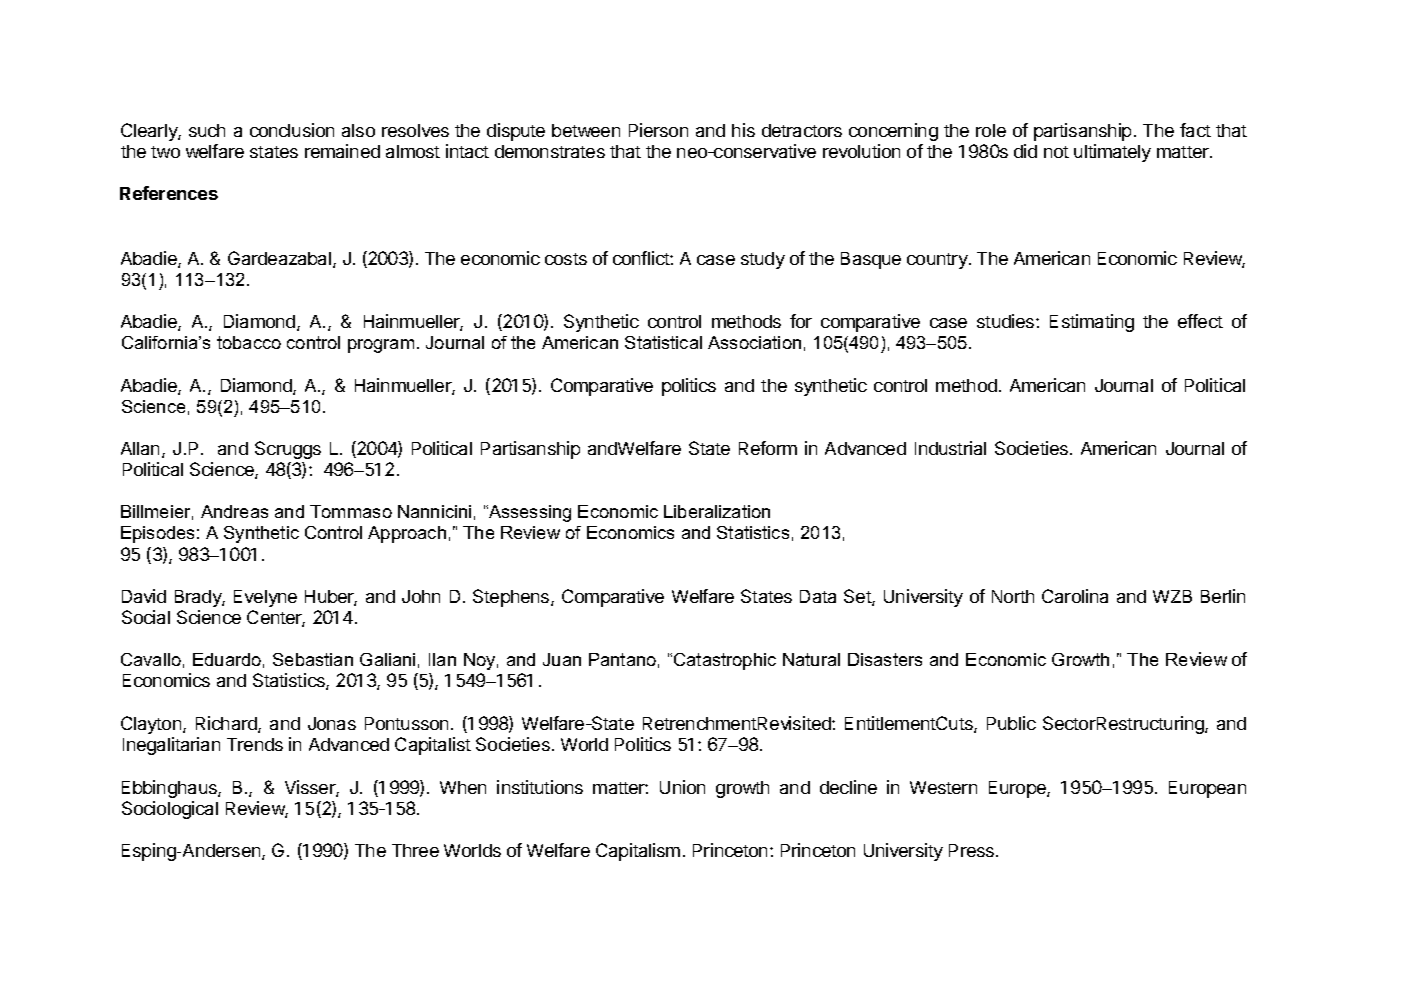  Describe the element at coordinates (1112, 153) in the screenshot. I see `ultimately` at that location.
